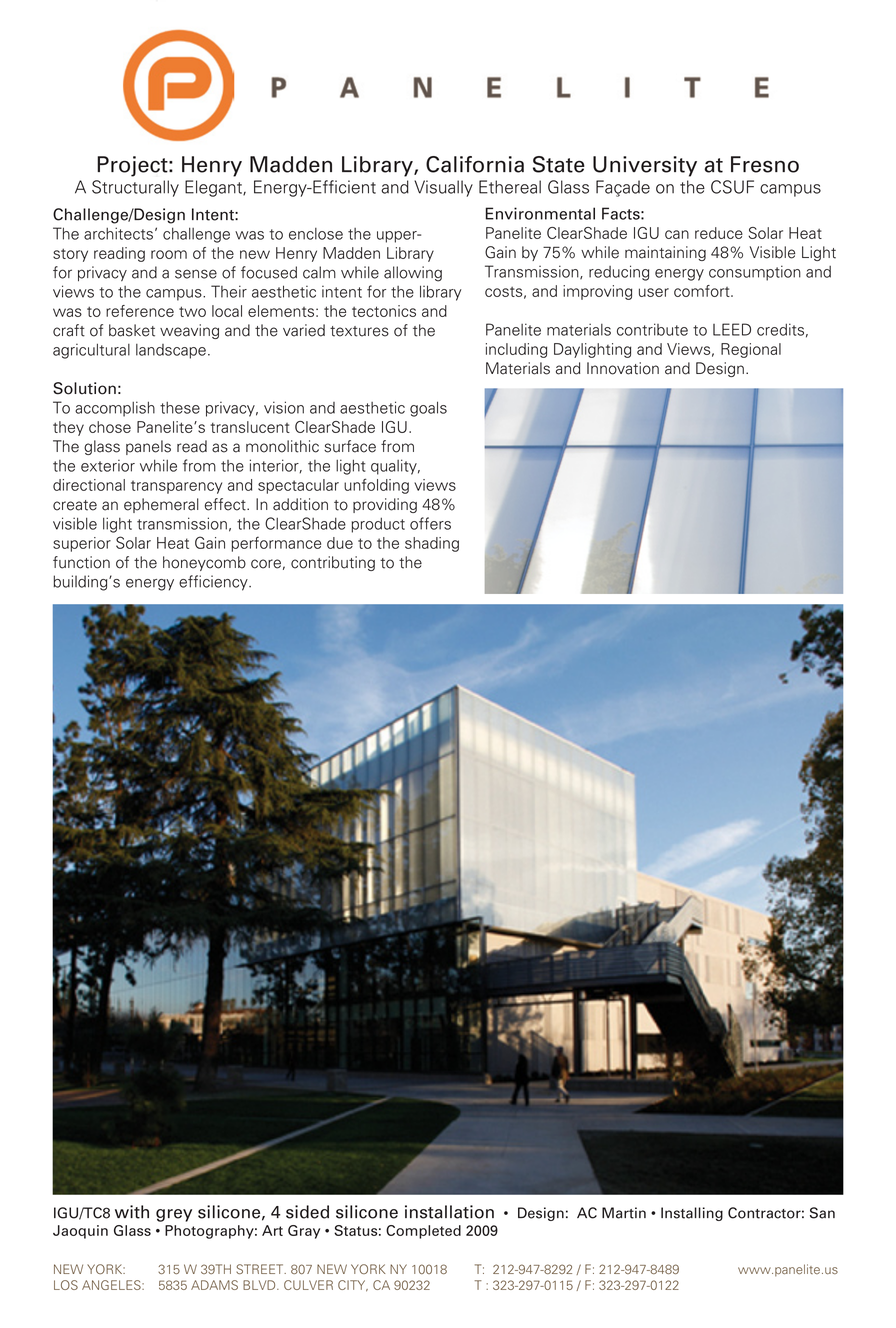  I want to click on reduce, so click(719, 233).
